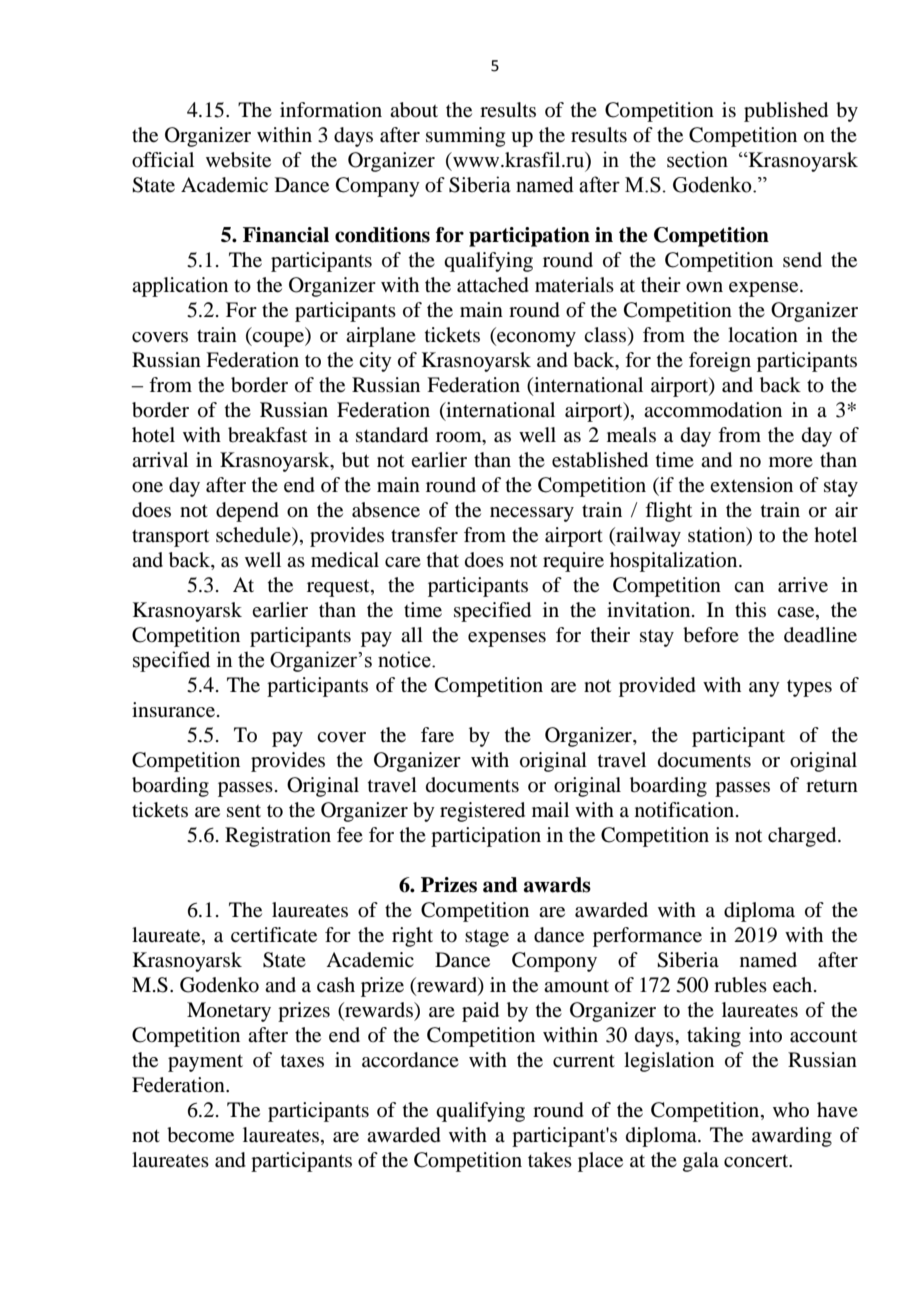  I want to click on extension, so click(751, 485).
